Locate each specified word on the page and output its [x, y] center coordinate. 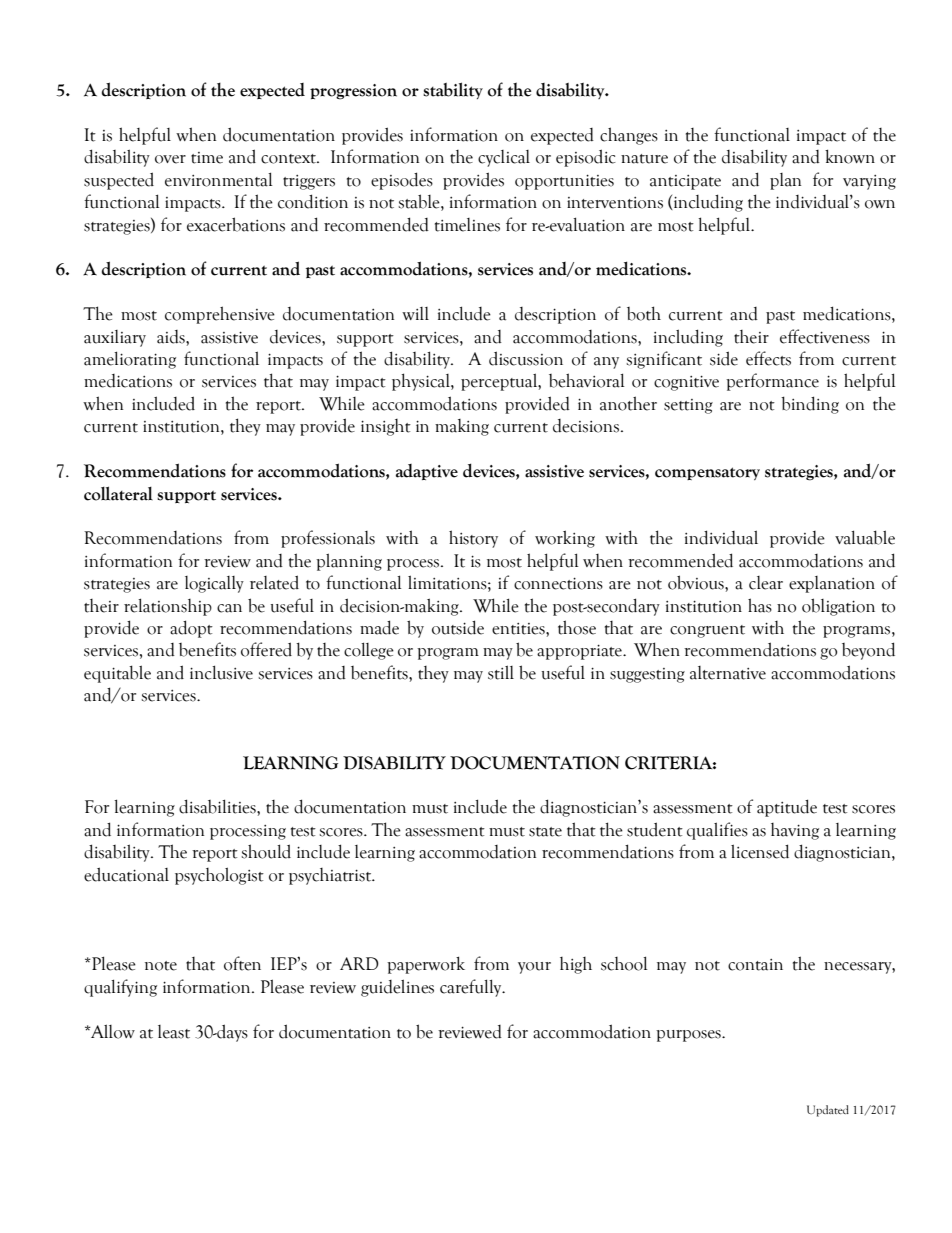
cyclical [504, 158]
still [501, 672]
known [850, 156]
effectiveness [825, 336]
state [545, 832]
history [473, 539]
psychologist [219, 876]
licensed [760, 851]
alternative [728, 673]
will [415, 313]
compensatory [707, 473]
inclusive [221, 672]
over [170, 159]
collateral [118, 493]
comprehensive [220, 315]
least [174, 1032]
